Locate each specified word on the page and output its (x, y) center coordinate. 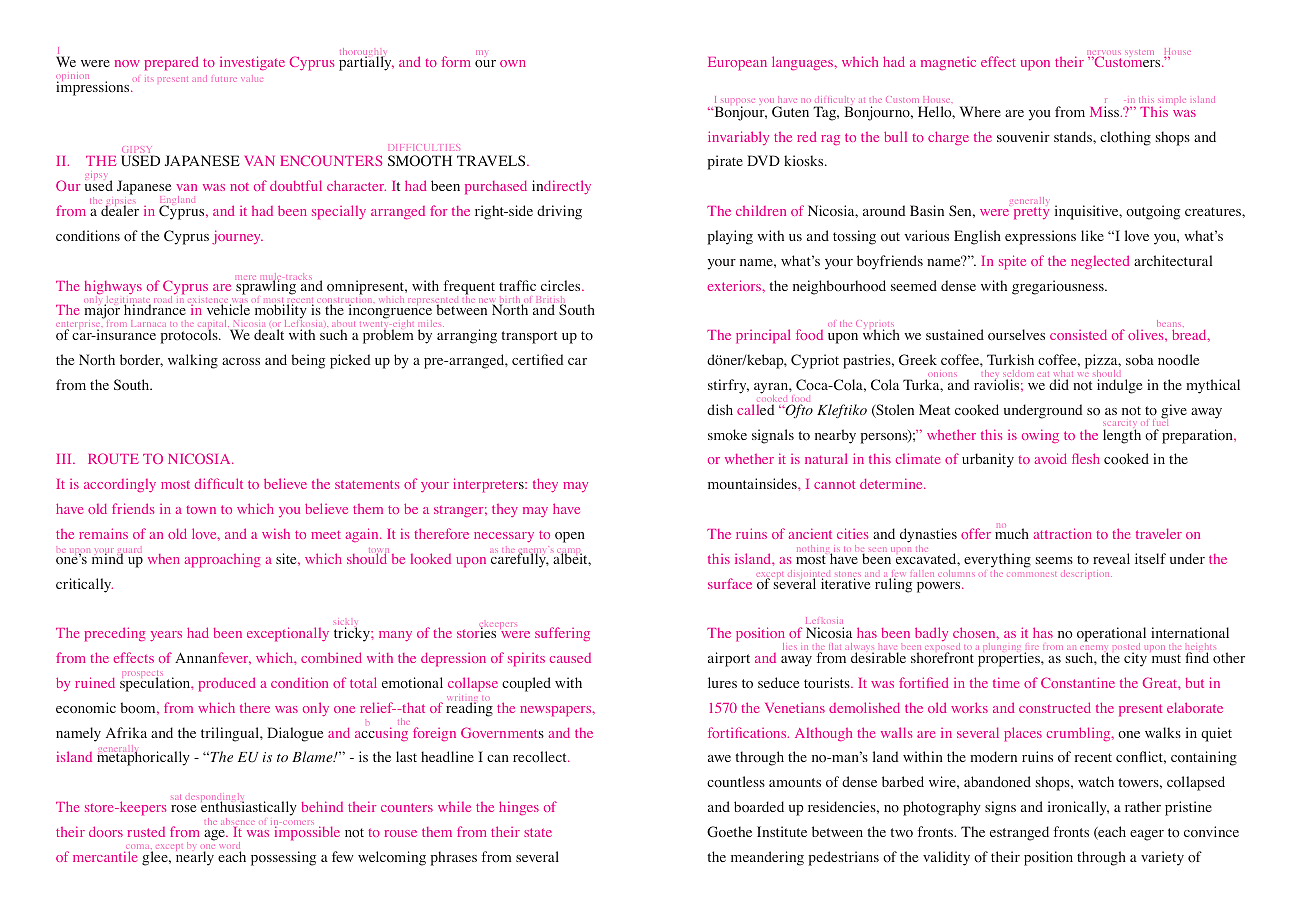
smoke (727, 434)
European (737, 64)
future (226, 79)
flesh (1086, 458)
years (166, 636)
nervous (1104, 54)
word (230, 847)
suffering (562, 634)
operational (1111, 636)
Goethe (729, 832)
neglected (1100, 262)
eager (1147, 835)
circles (562, 285)
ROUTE (113, 458)
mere (247, 277)
